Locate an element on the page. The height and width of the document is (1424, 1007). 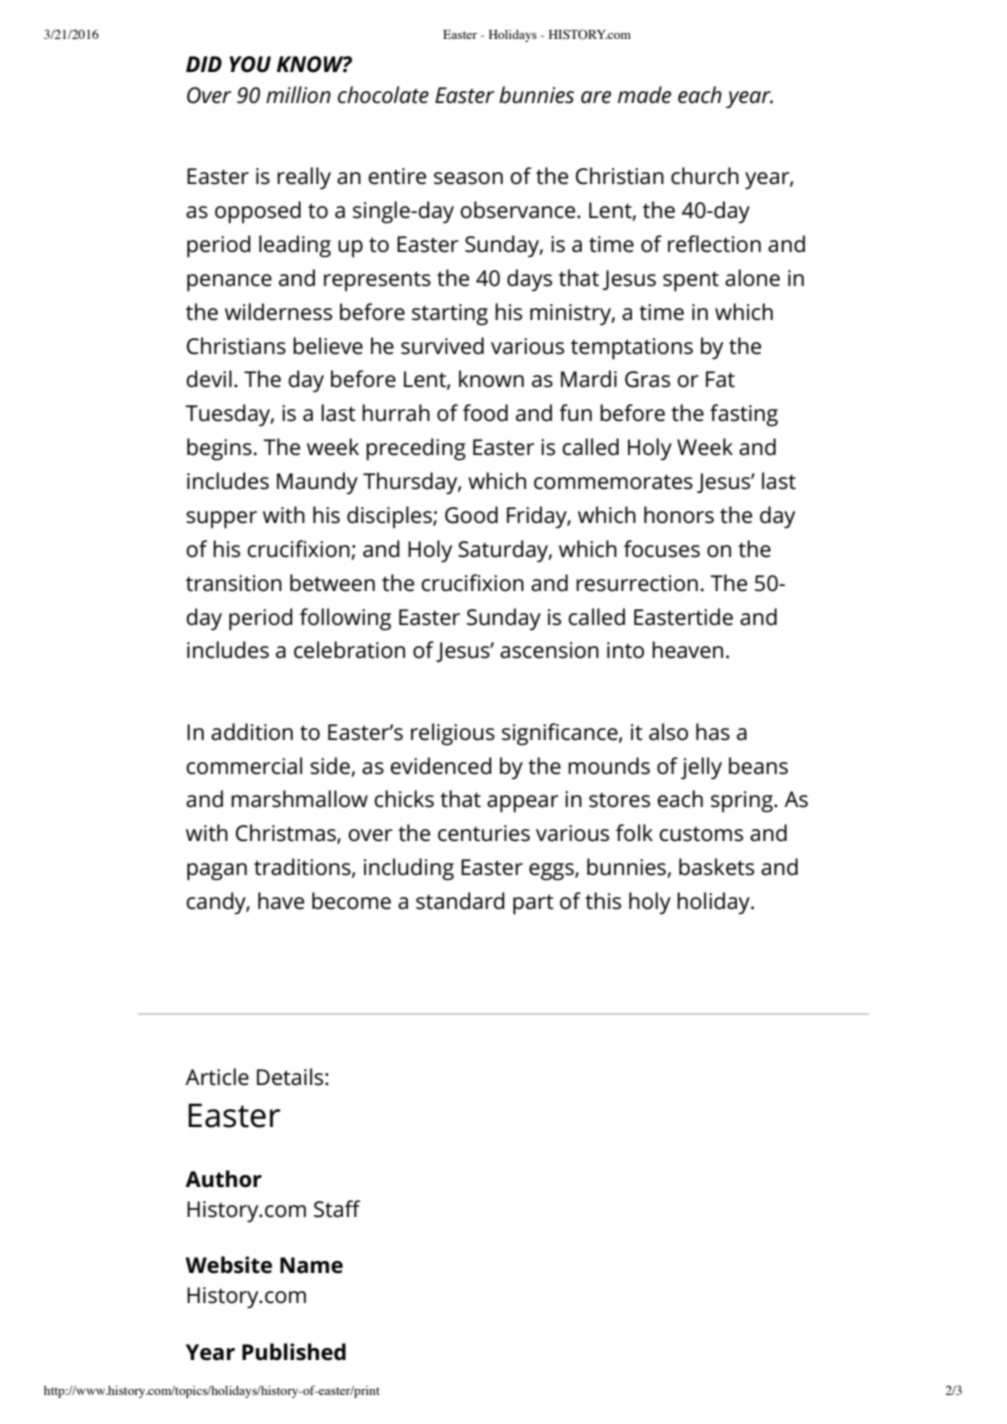
Published is located at coordinates (294, 1352).
